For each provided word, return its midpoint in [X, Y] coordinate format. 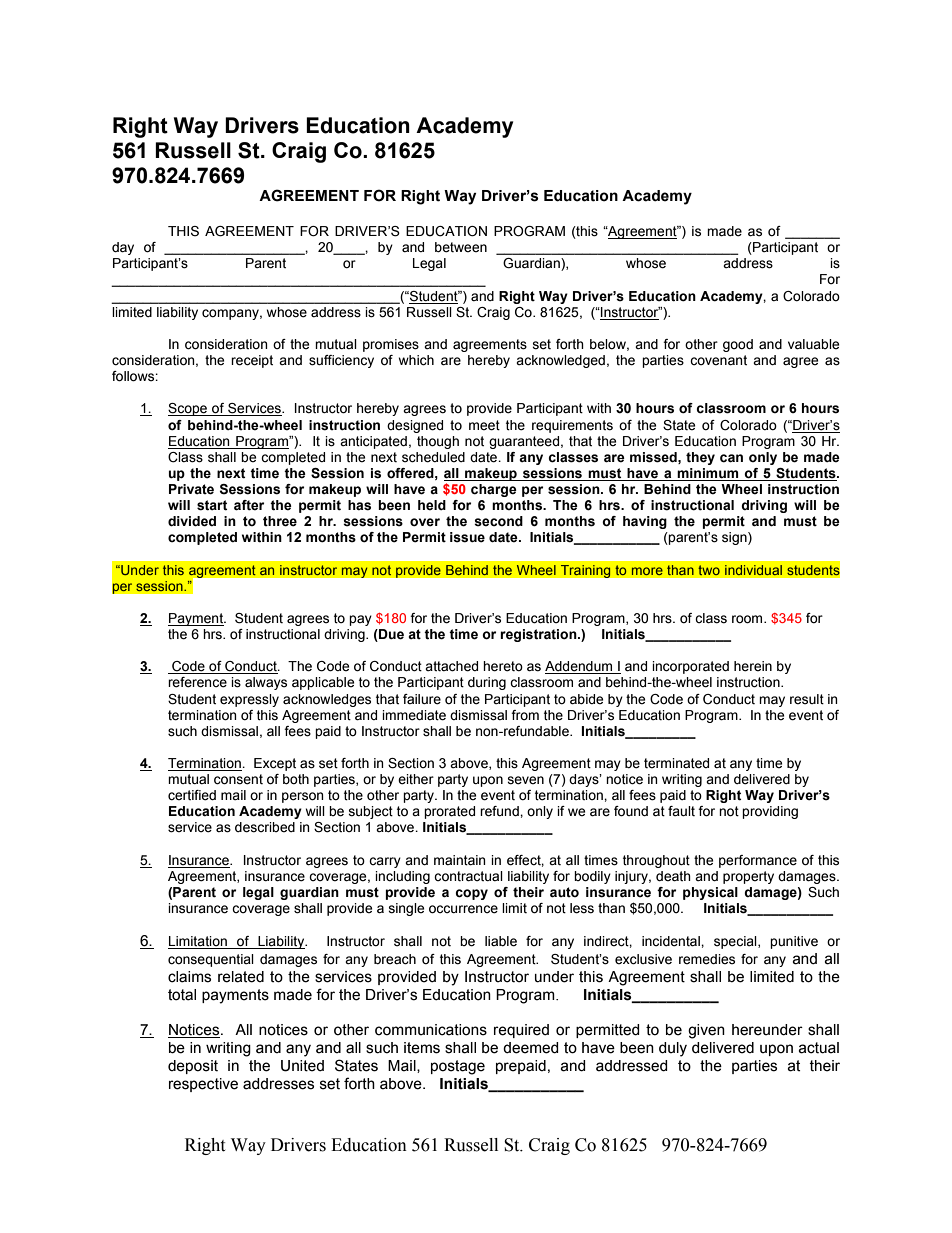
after [249, 505]
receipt [252, 361]
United [302, 1066]
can [731, 458]
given [706, 1031]
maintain [460, 860]
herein [753, 666]
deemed [531, 1048]
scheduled [433, 457]
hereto [503, 666]
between [461, 247]
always [266, 683]
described [265, 827]
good [738, 345]
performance [758, 861]
